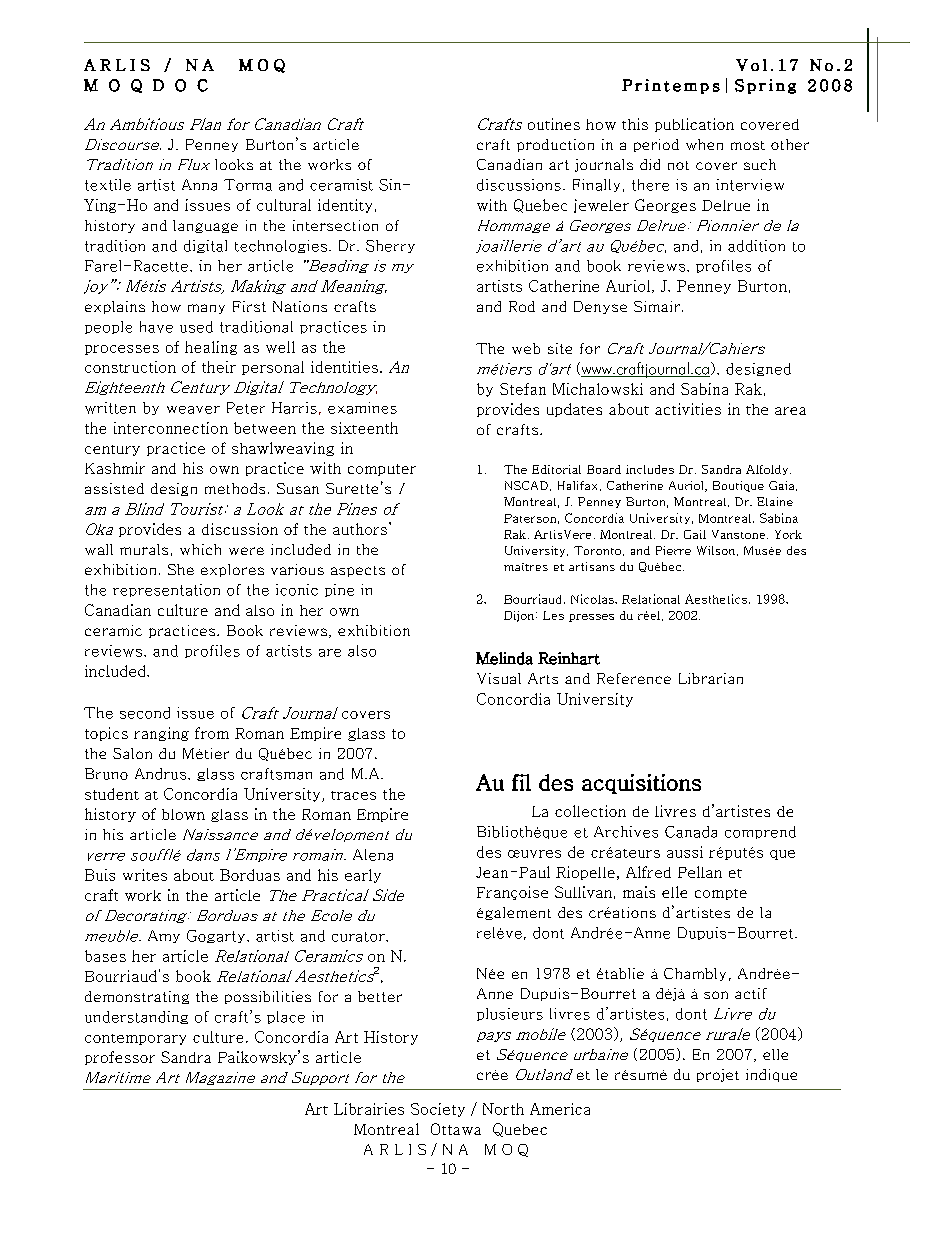 This page has height=1233, width=952. What do you see at coordinates (504, 658) in the page?
I see `Melinda` at bounding box center [504, 658].
